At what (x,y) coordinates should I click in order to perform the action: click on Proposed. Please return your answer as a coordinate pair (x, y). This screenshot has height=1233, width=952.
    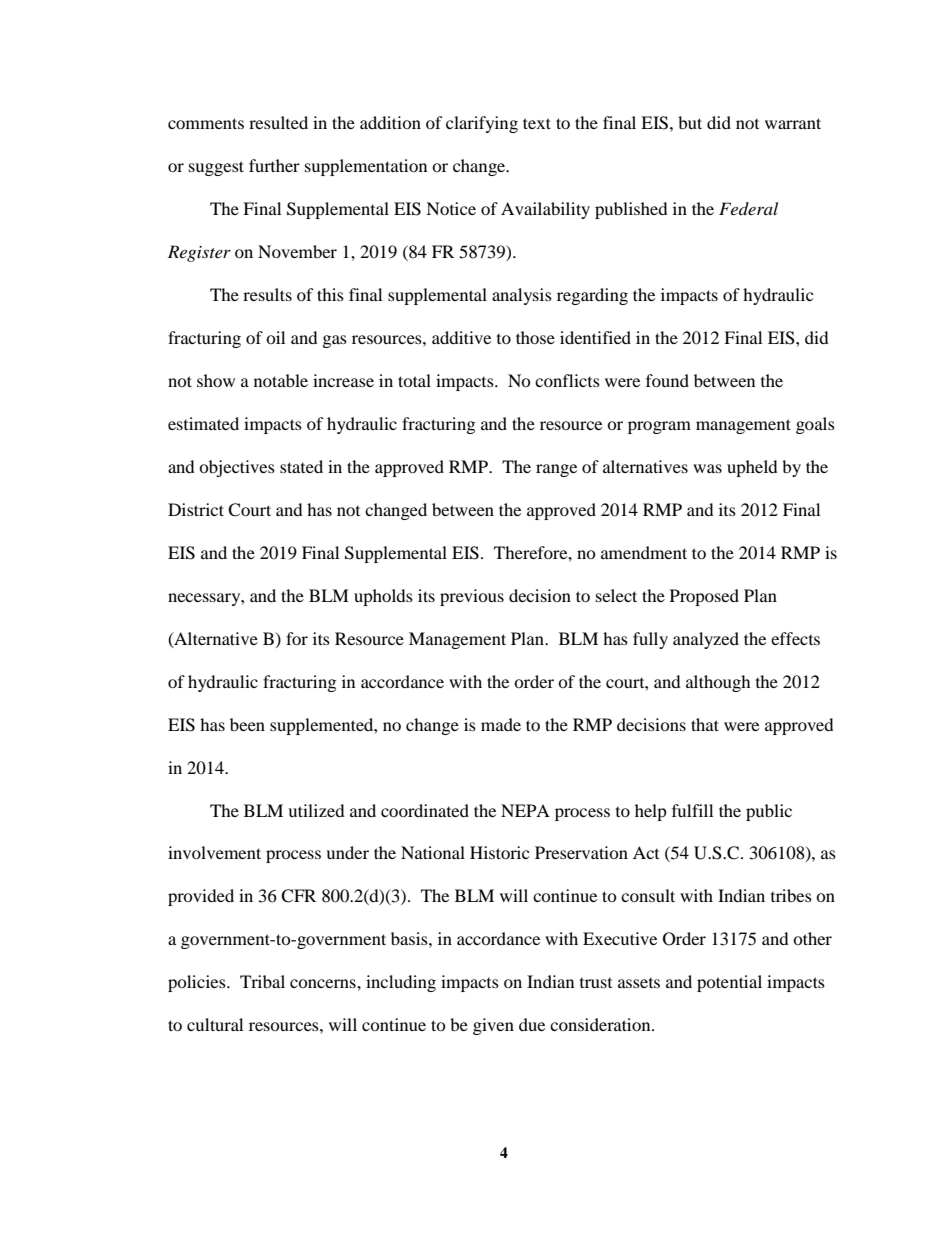
    Looking at the image, I should click on (704, 597).
